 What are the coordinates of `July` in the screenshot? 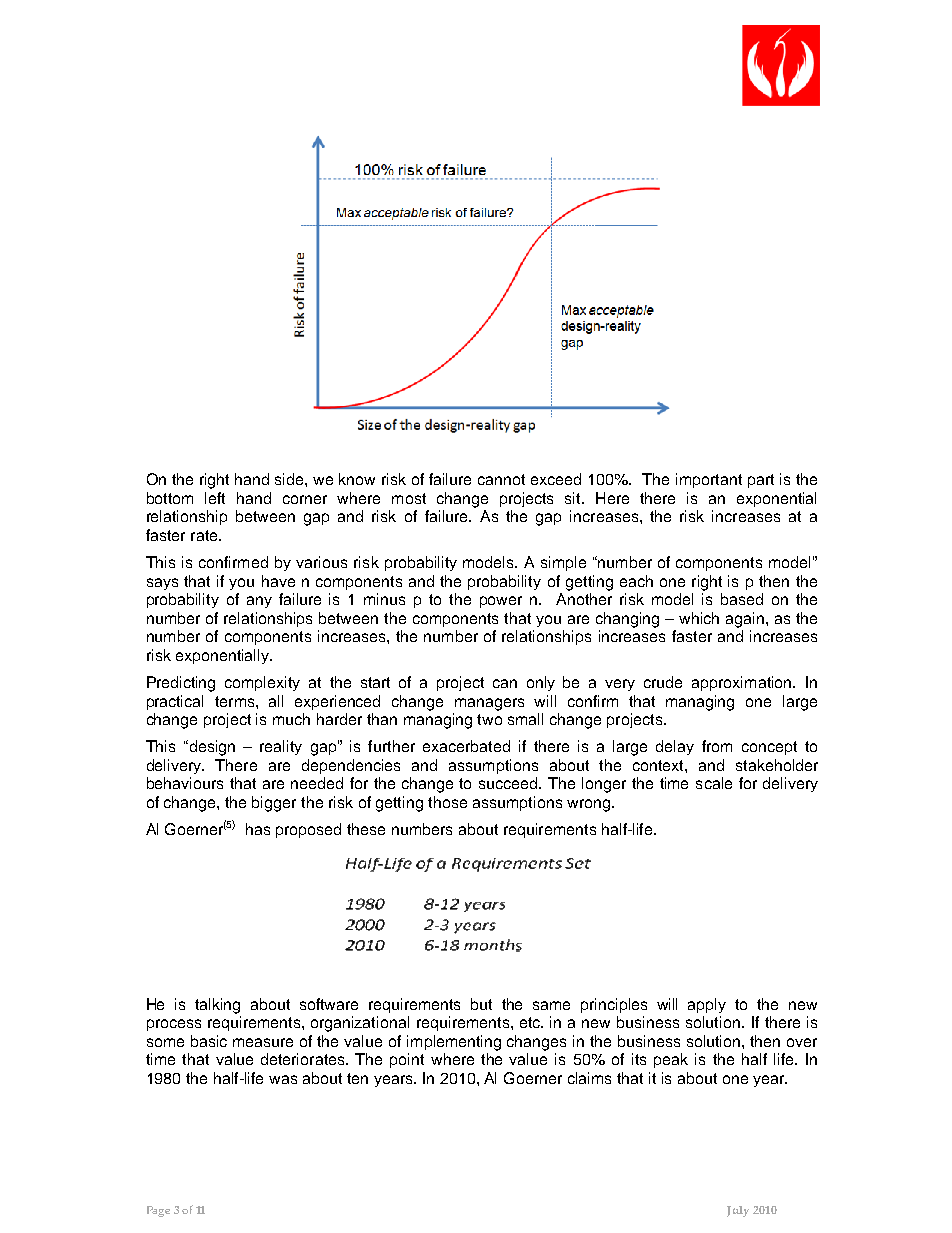 It's located at (738, 1211).
